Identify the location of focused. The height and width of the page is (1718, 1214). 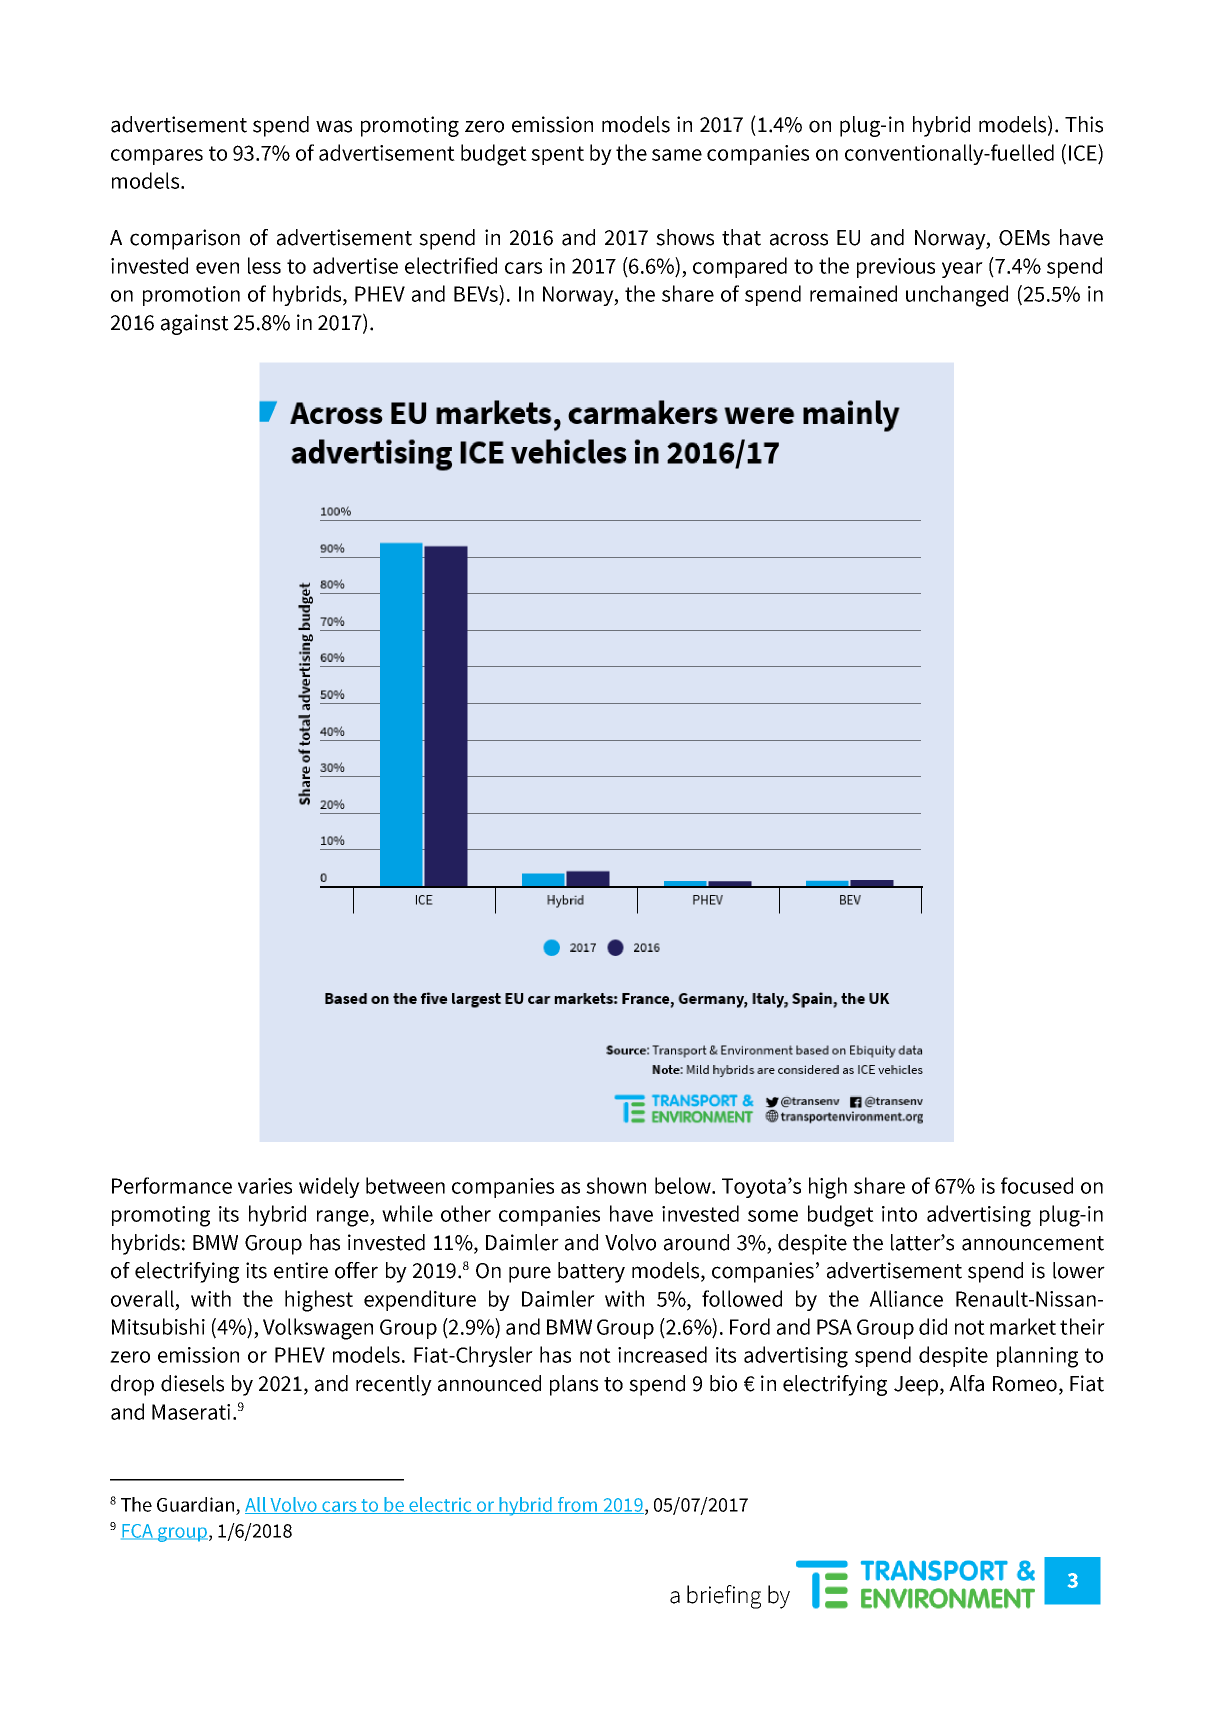
(1037, 1185).
